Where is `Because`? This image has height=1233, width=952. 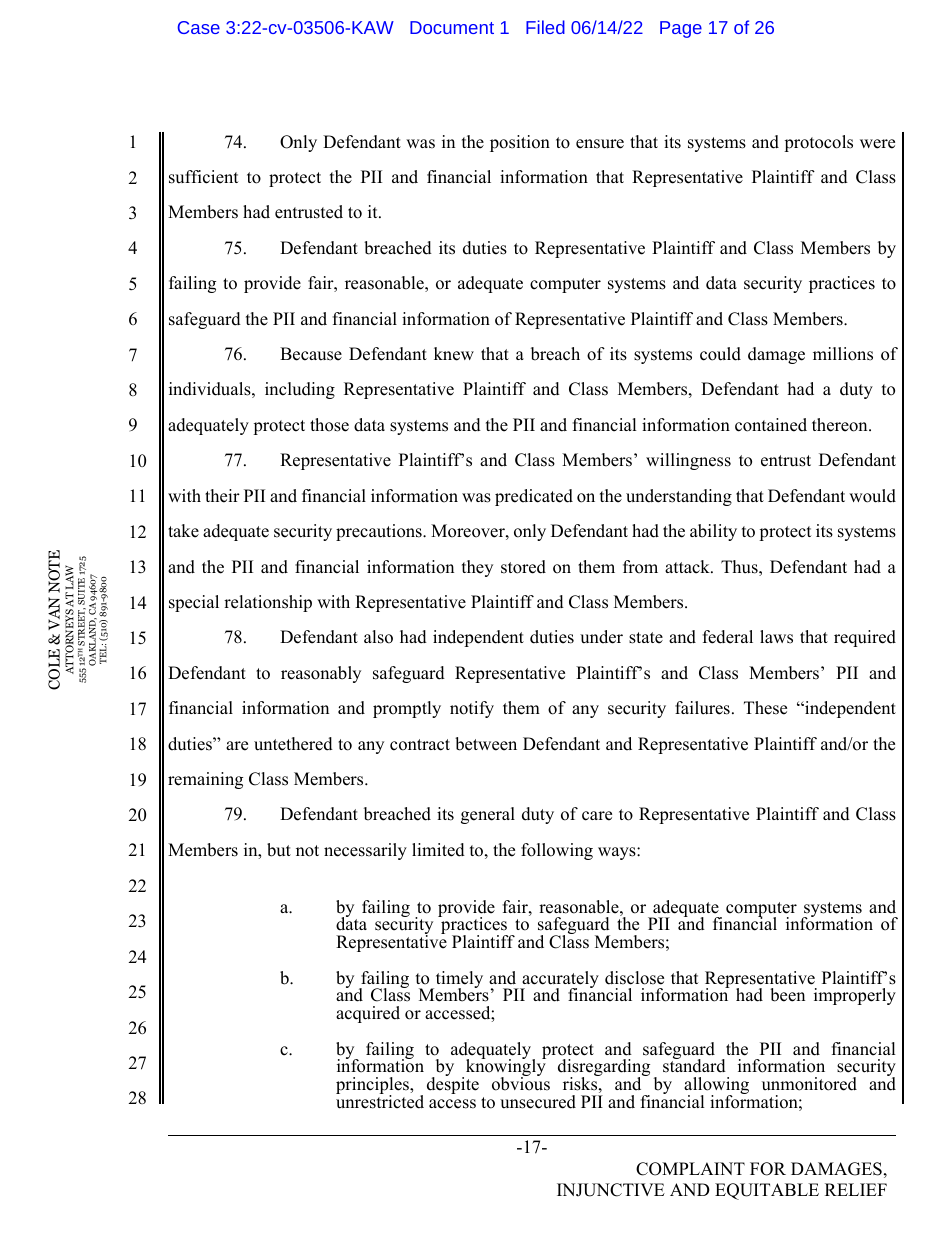
Because is located at coordinates (311, 354).
